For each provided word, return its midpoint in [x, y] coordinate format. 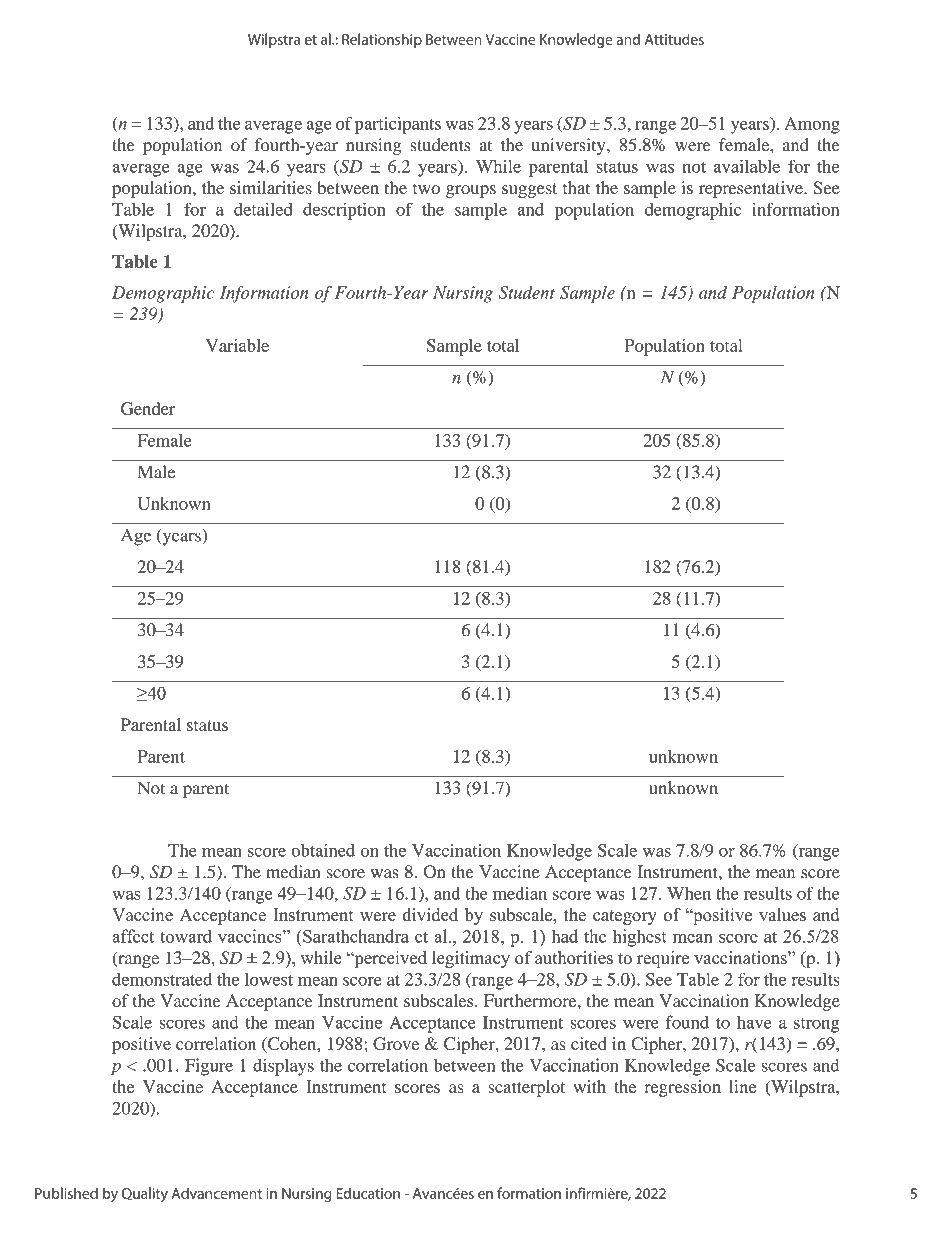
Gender [148, 408]
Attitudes [674, 39]
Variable [237, 345]
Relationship [382, 40]
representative [752, 189]
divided [430, 915]
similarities [271, 187]
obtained [323, 850]
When [689, 893]
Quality [145, 1194]
